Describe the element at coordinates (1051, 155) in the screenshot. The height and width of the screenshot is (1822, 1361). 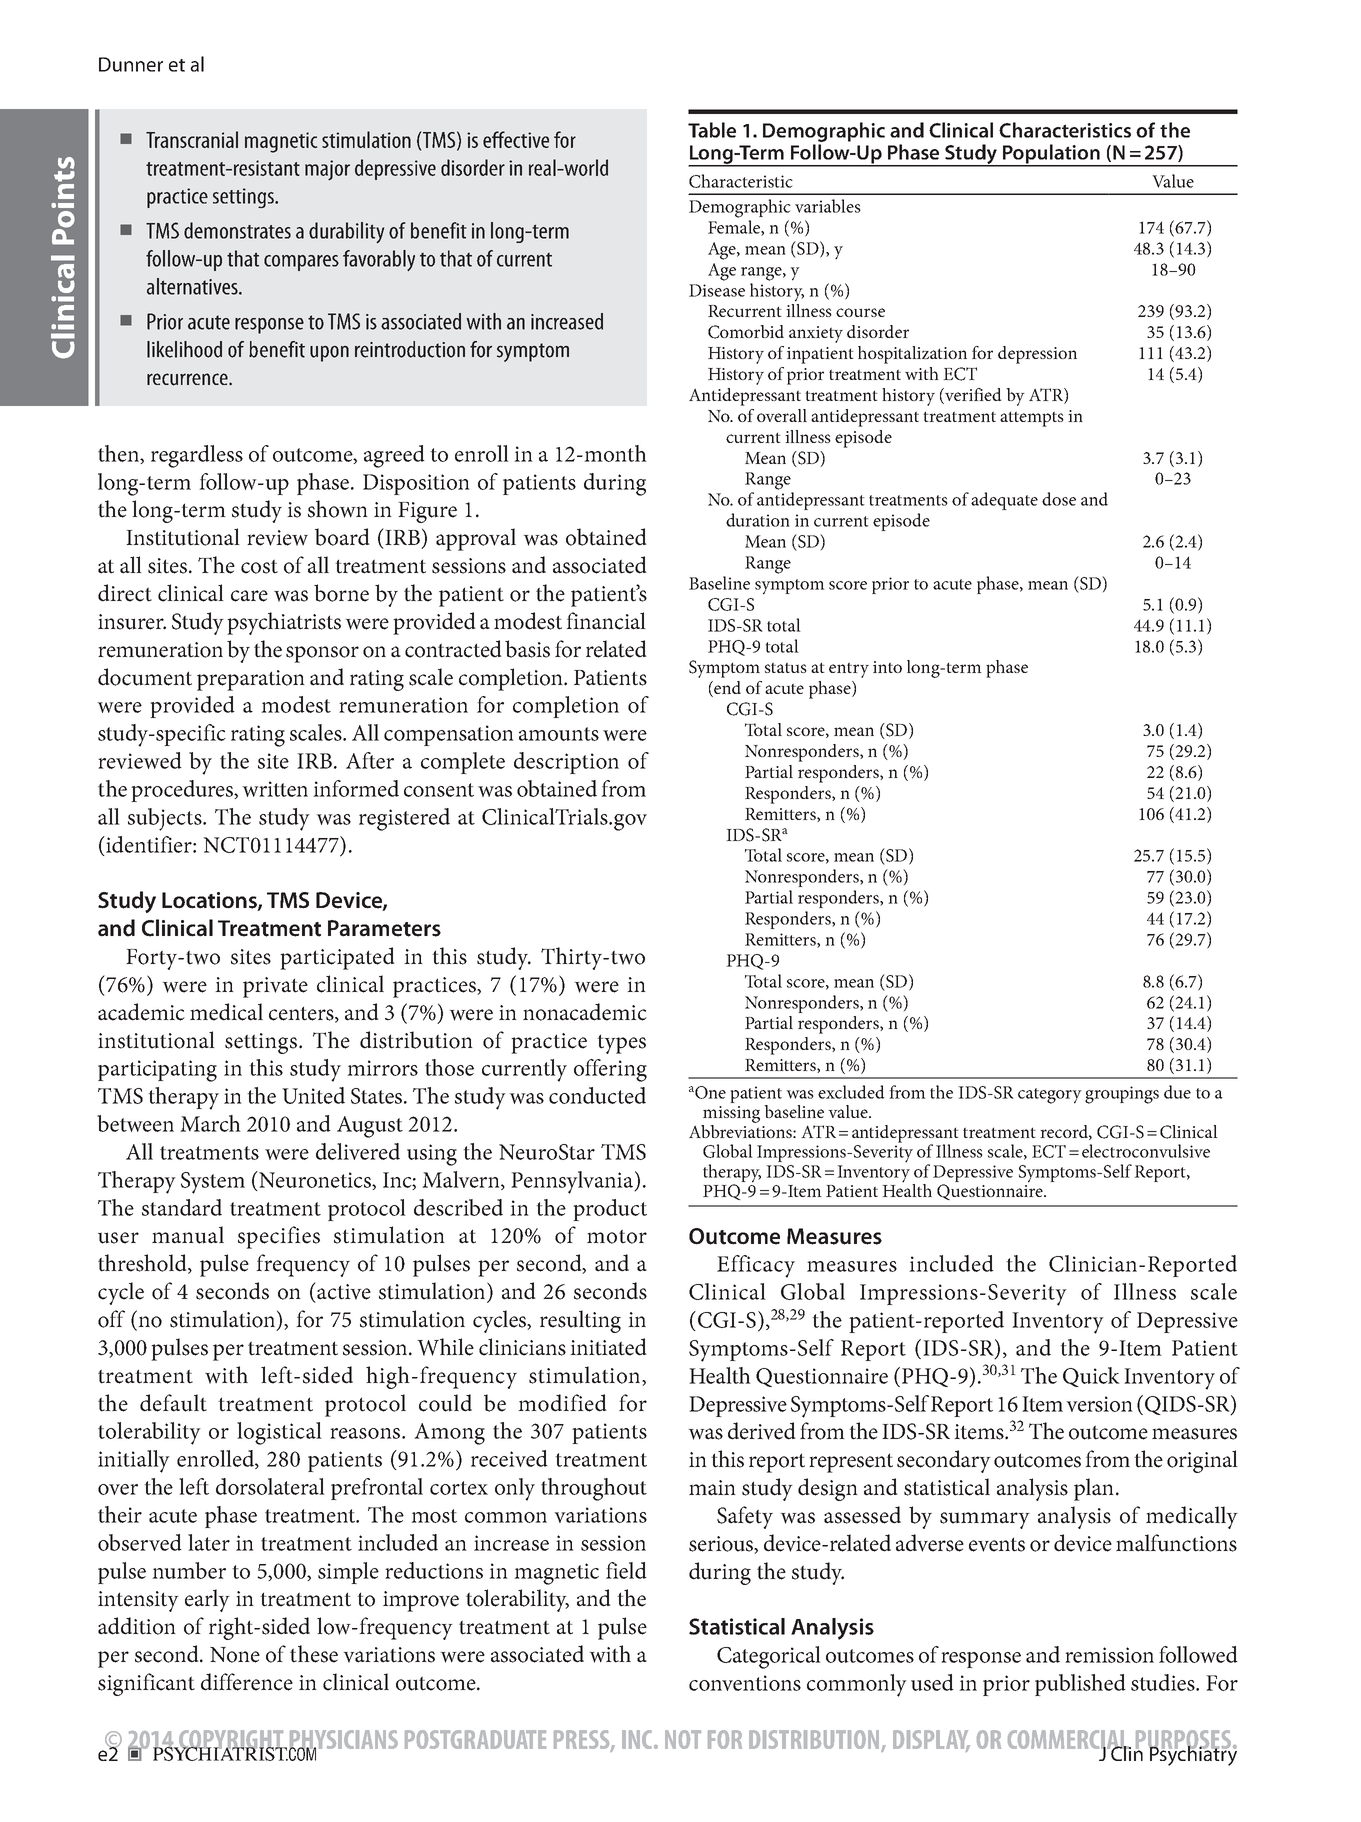
I see `Population` at that location.
